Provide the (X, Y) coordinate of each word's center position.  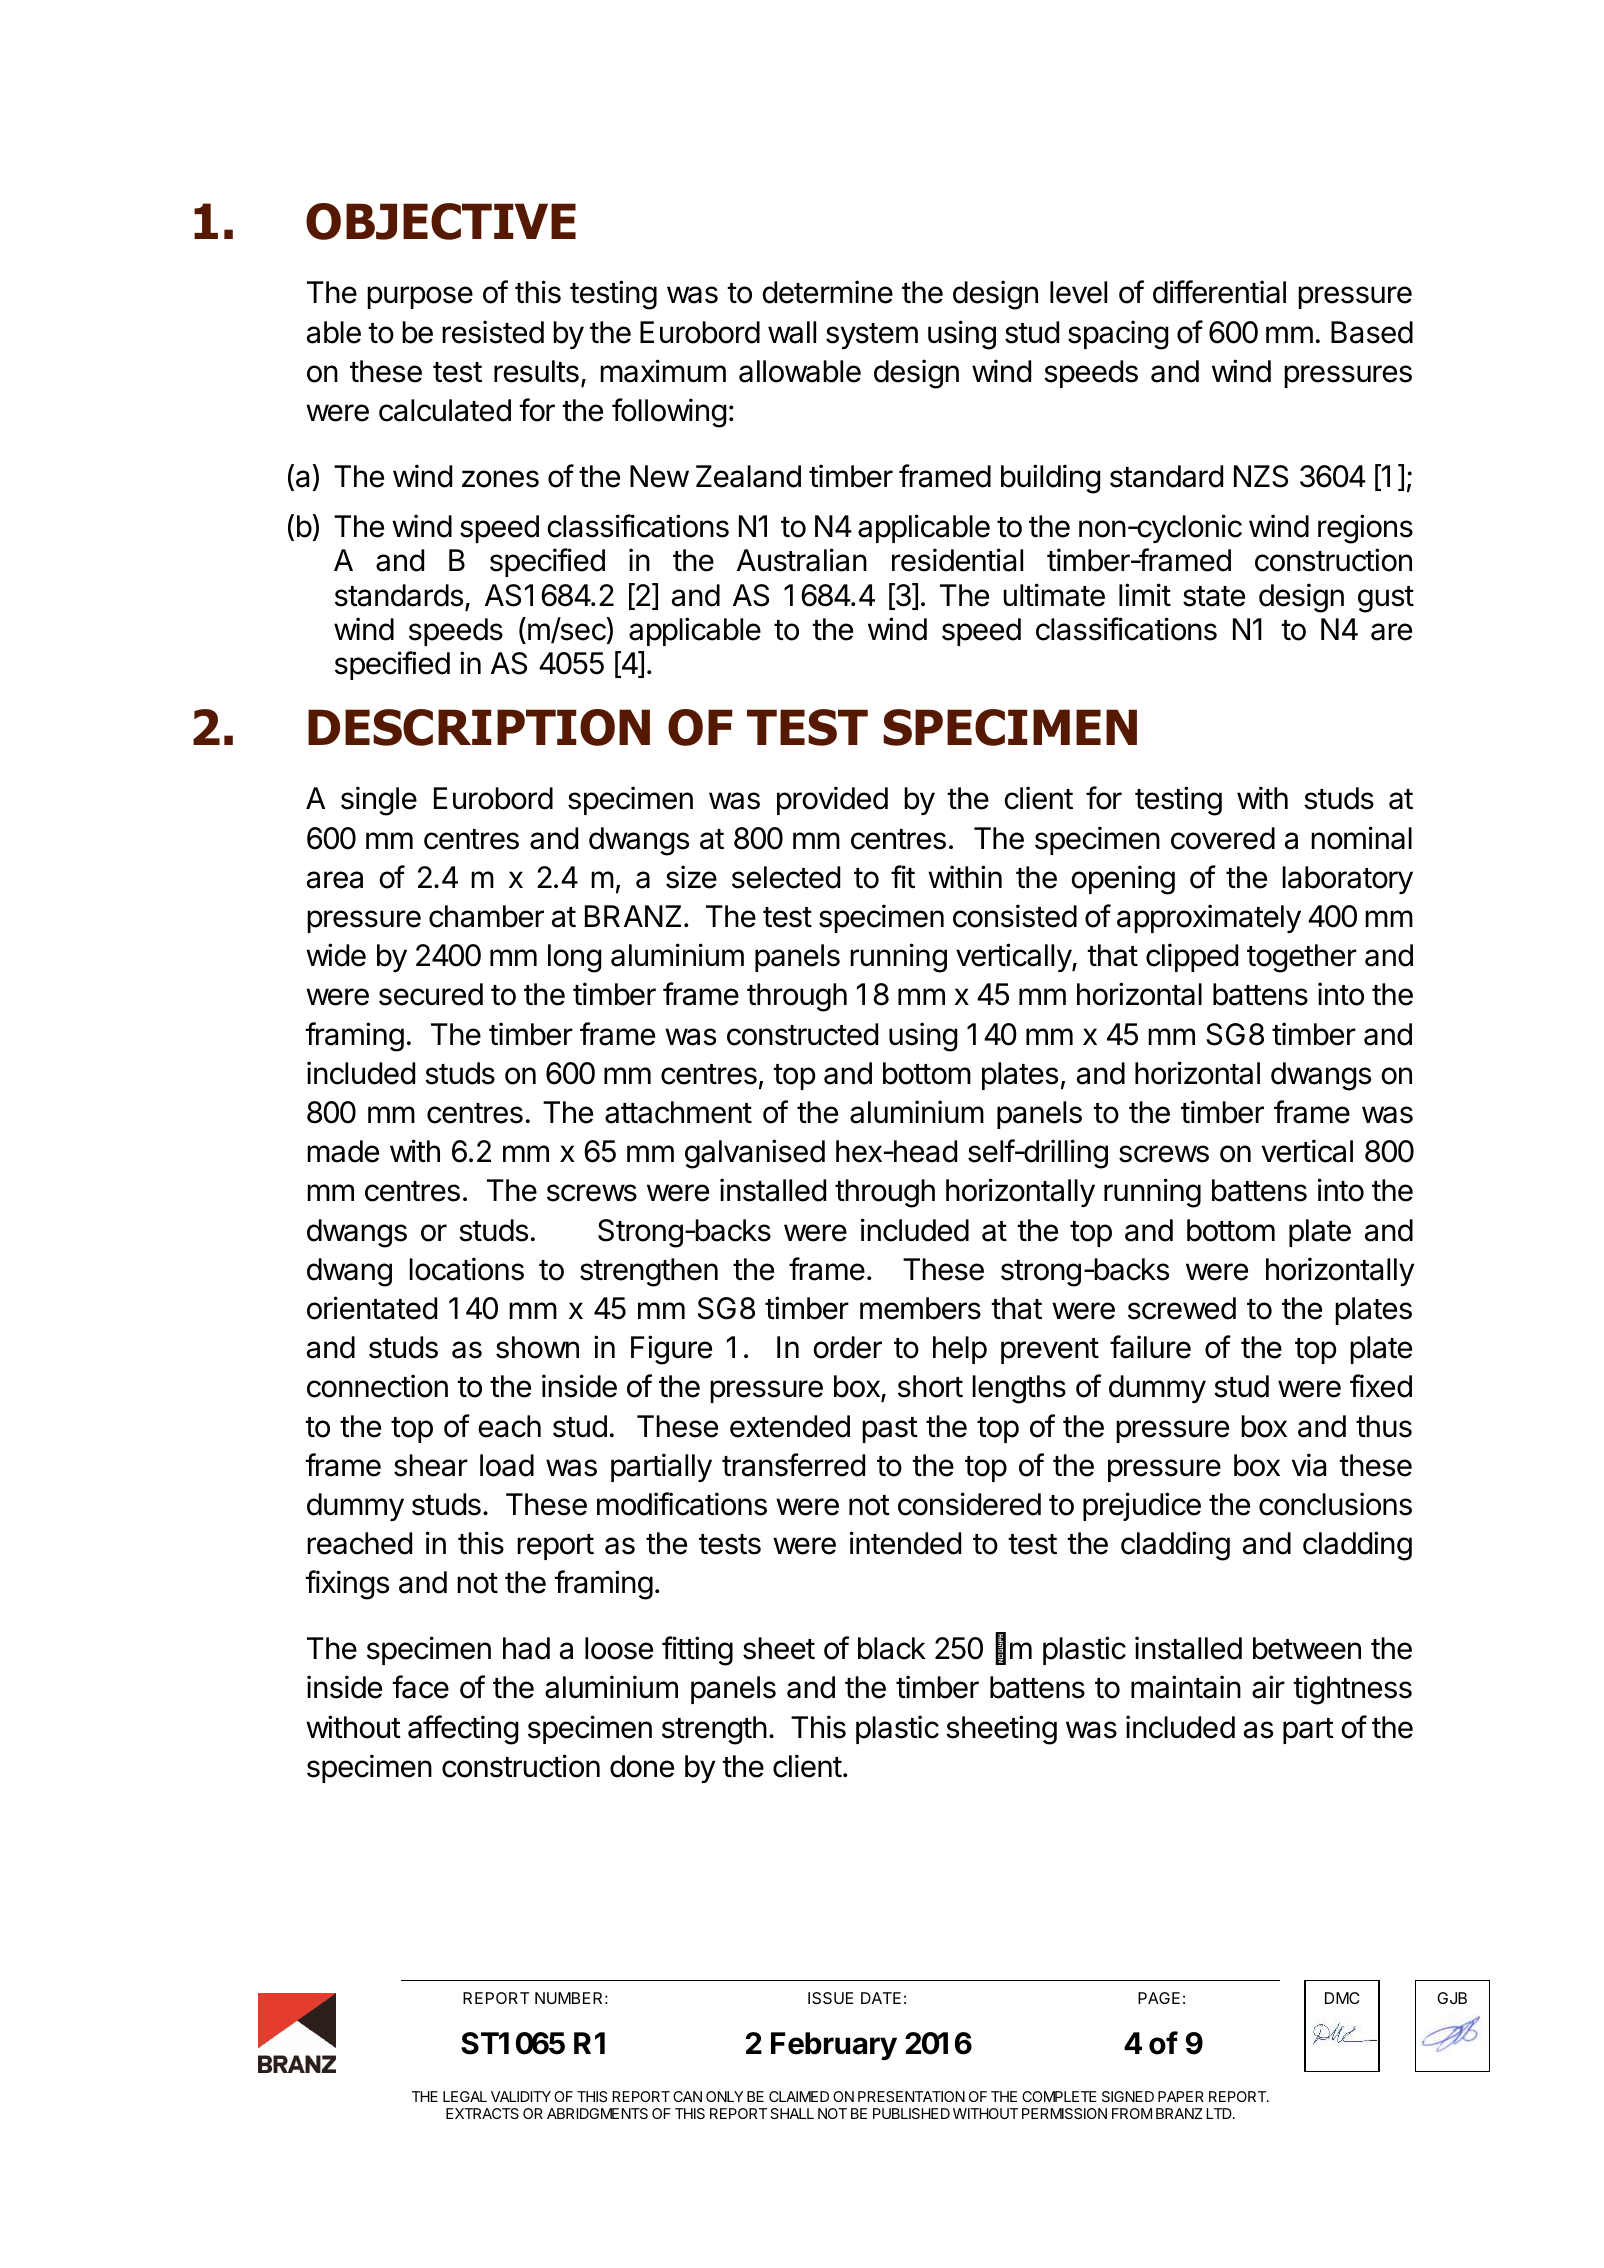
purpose (420, 297)
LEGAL (465, 2096)
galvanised (755, 1154)
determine (827, 292)
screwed (1182, 1308)
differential (1219, 292)
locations (466, 1269)
